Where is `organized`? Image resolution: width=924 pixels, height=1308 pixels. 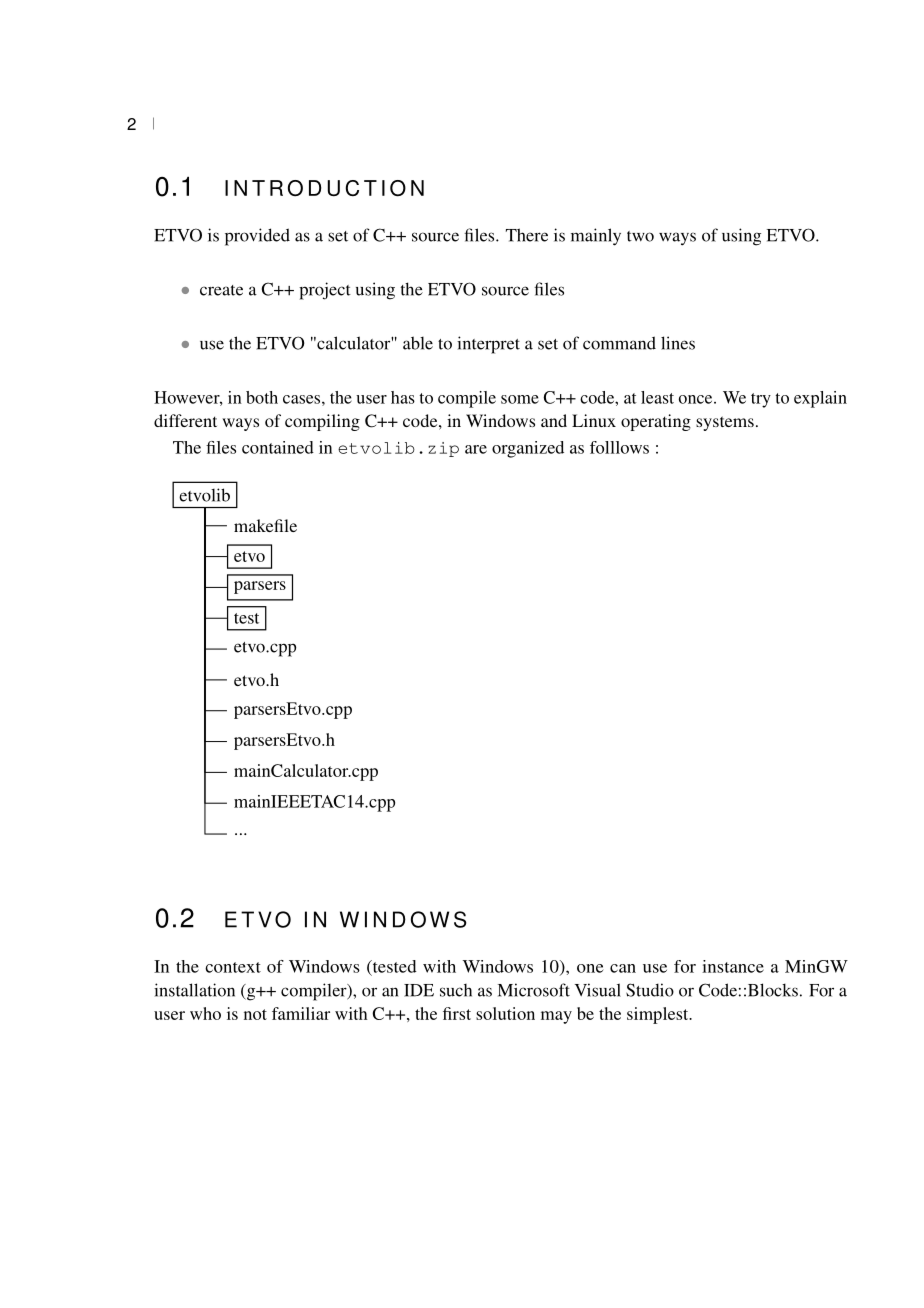 organized is located at coordinates (528, 449).
